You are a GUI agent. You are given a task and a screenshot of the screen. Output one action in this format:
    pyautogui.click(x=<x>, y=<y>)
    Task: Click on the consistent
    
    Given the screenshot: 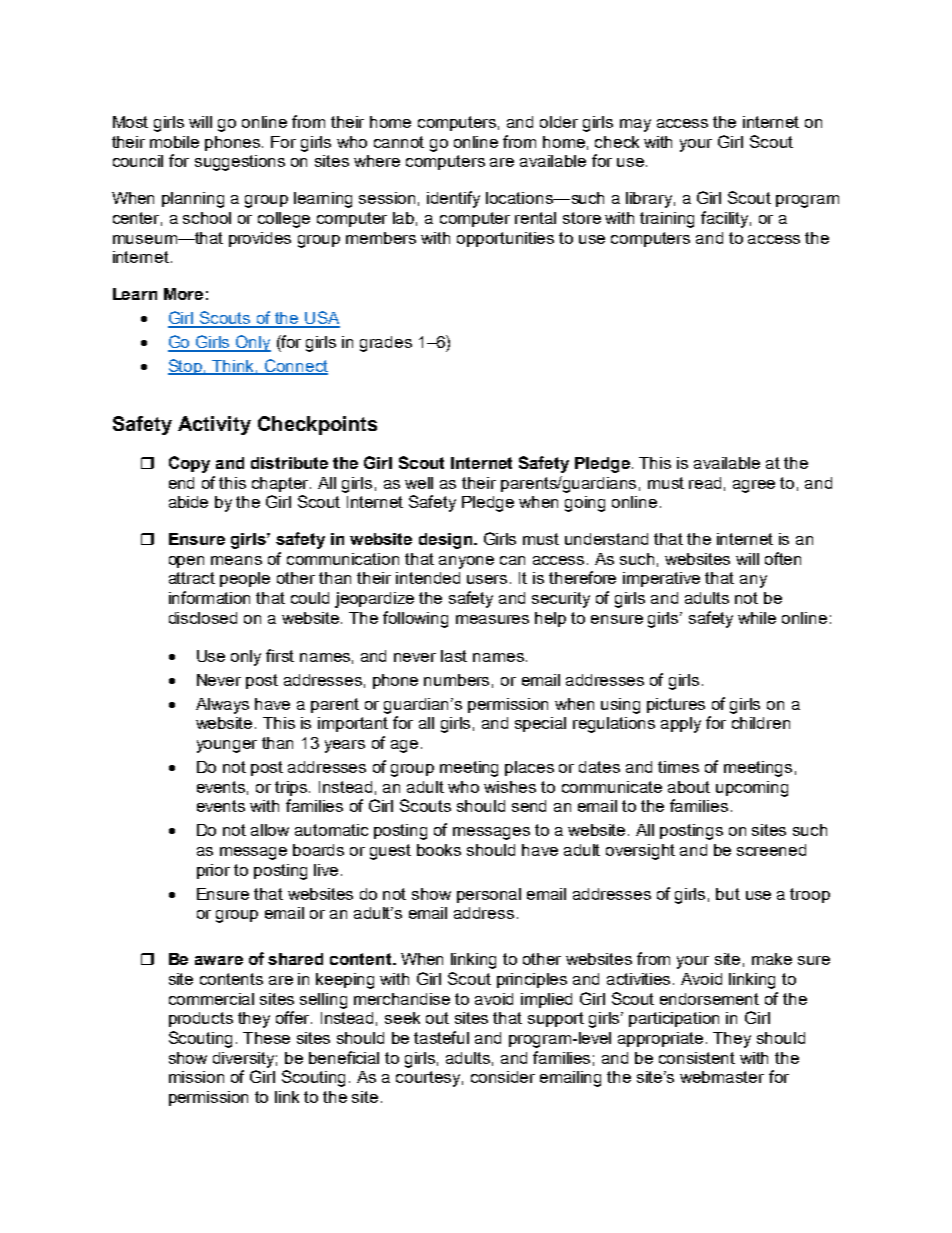 What is the action you would take?
    pyautogui.click(x=697, y=1058)
